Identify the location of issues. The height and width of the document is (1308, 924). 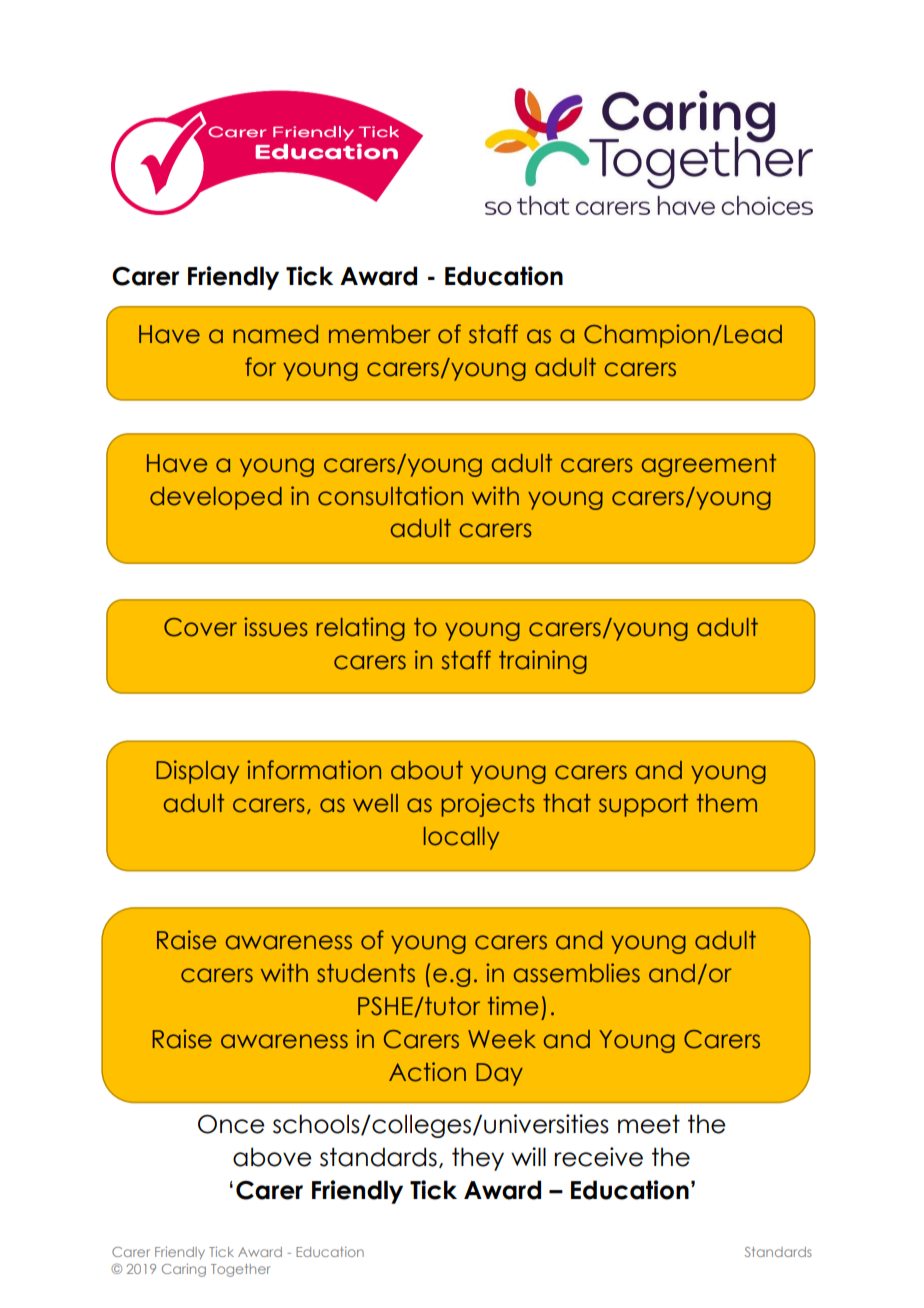
(276, 627).
